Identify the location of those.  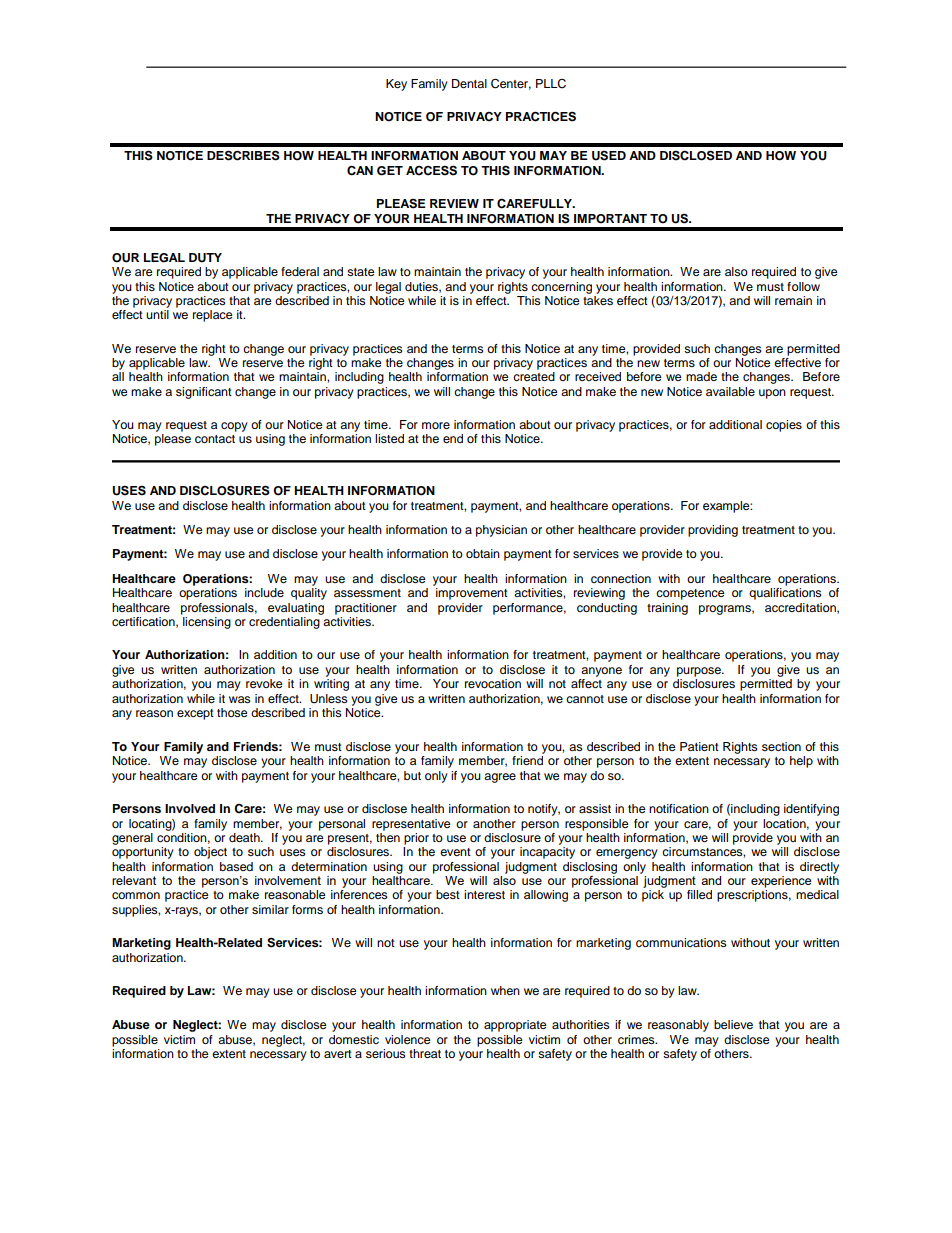
(232, 712).
